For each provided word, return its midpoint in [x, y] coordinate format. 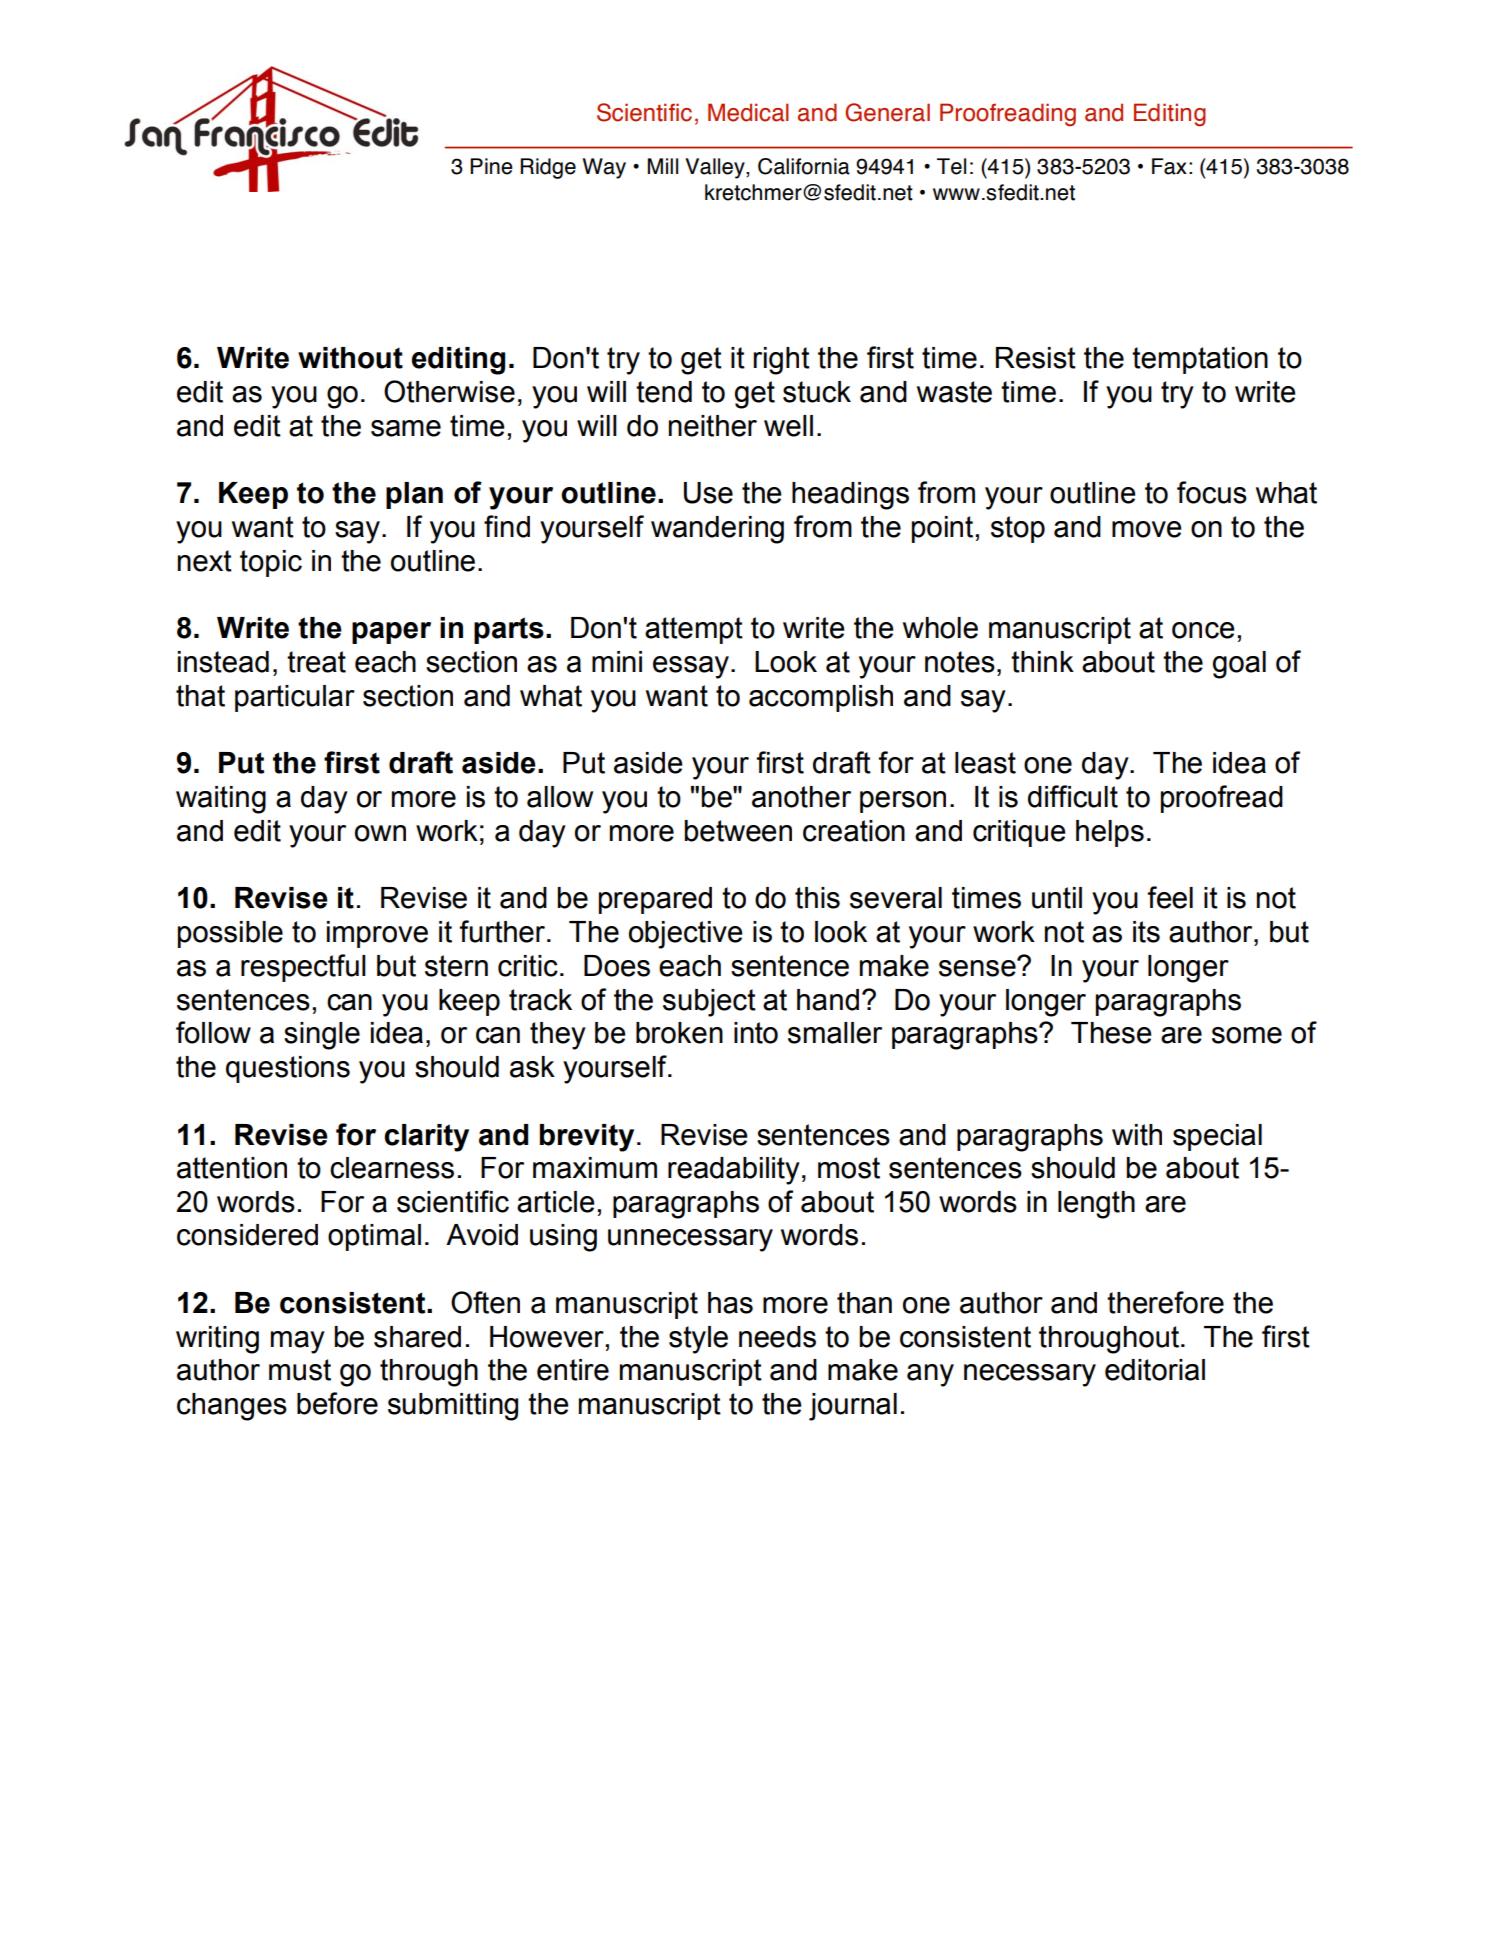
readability [734, 1171]
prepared [655, 900]
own [380, 833]
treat [316, 662]
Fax [1169, 166]
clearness [392, 1168]
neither [713, 426]
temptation [1200, 360]
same [406, 428]
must [300, 1370]
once [1203, 630]
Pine [491, 166]
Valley [716, 168]
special [1217, 1137]
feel [1170, 897]
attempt [694, 630]
